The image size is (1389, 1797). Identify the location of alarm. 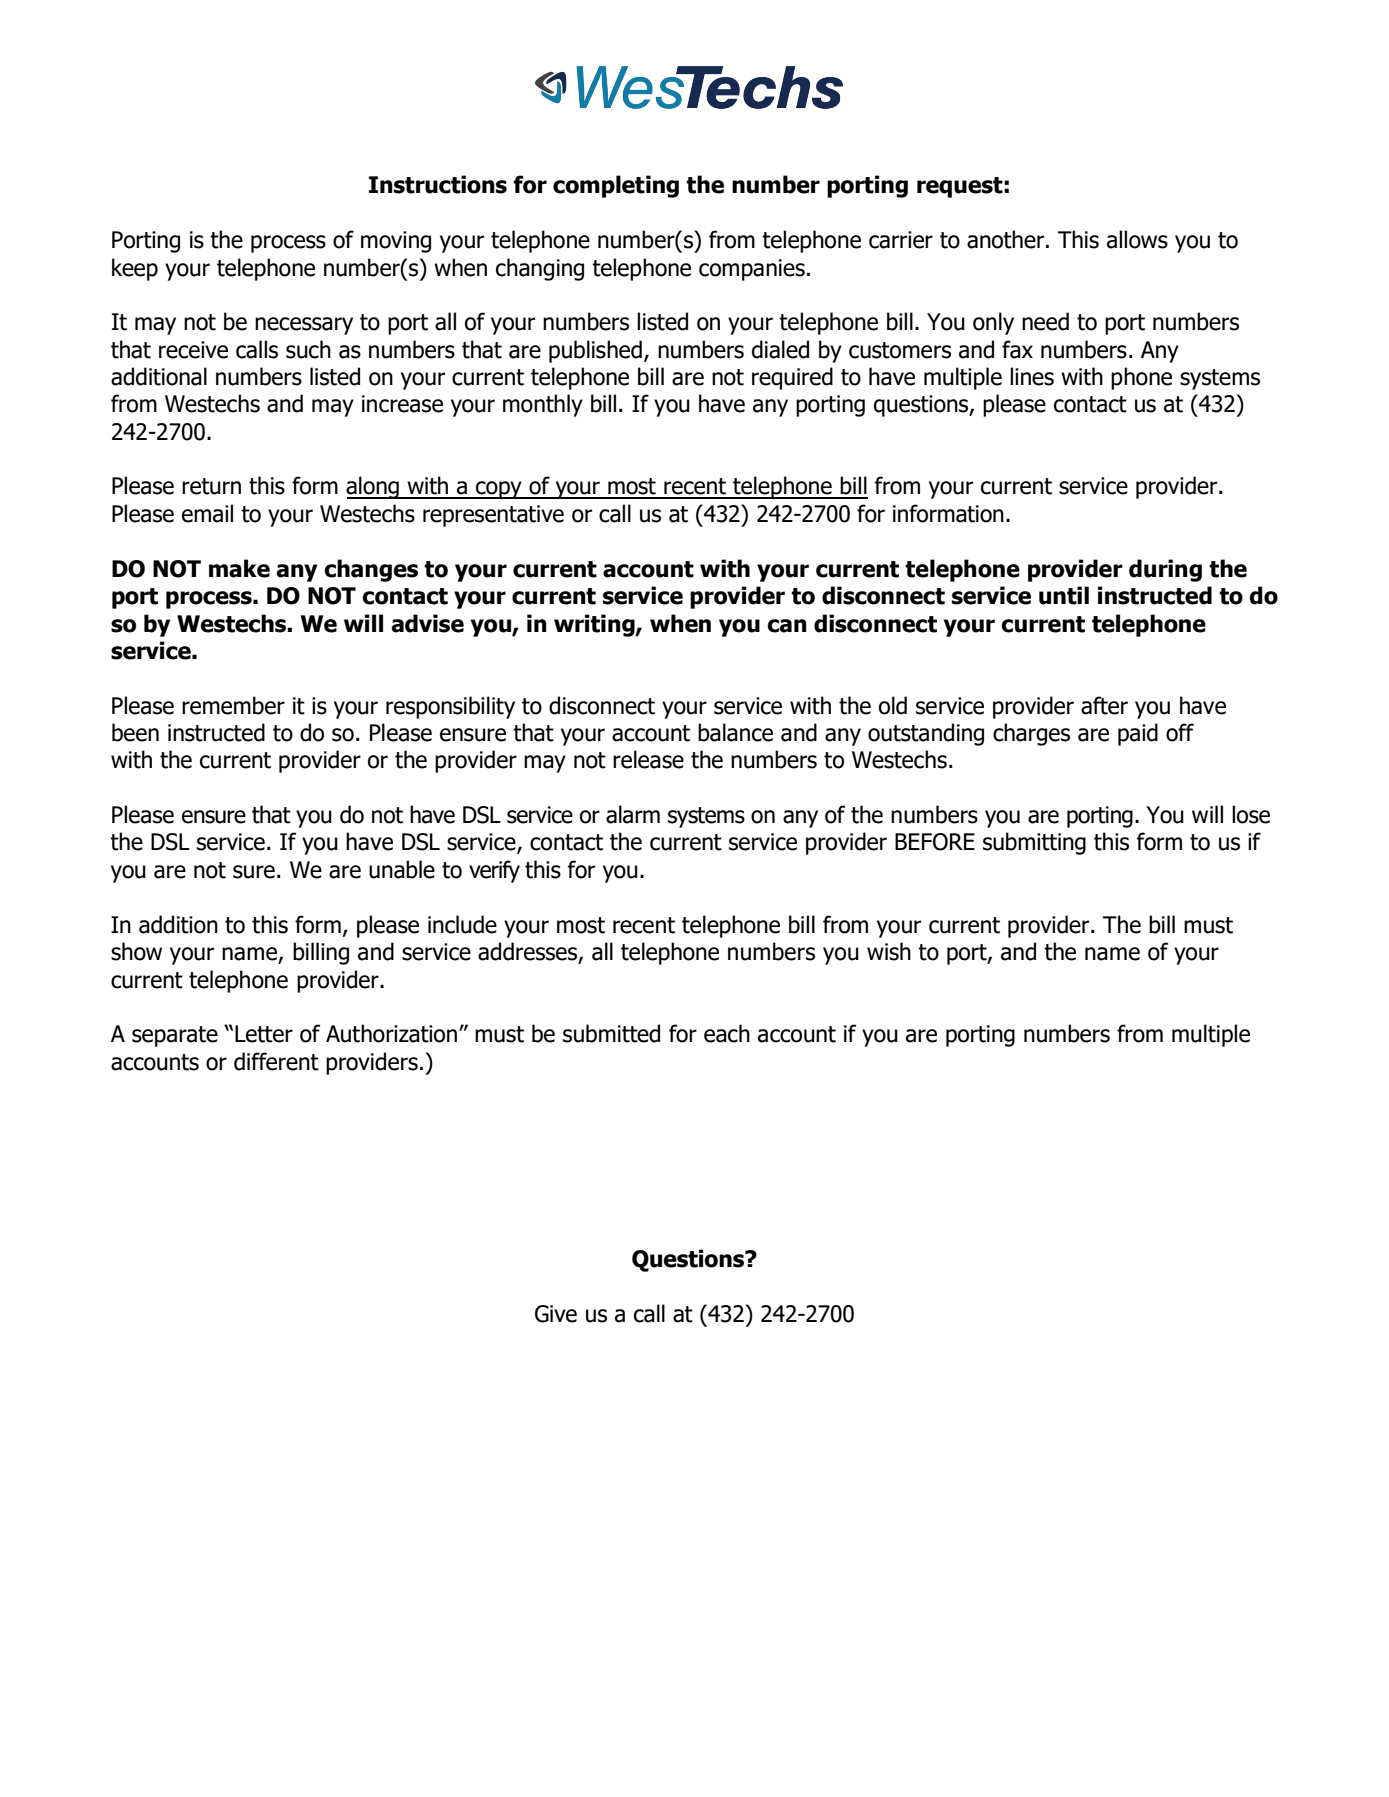
(633, 814).
